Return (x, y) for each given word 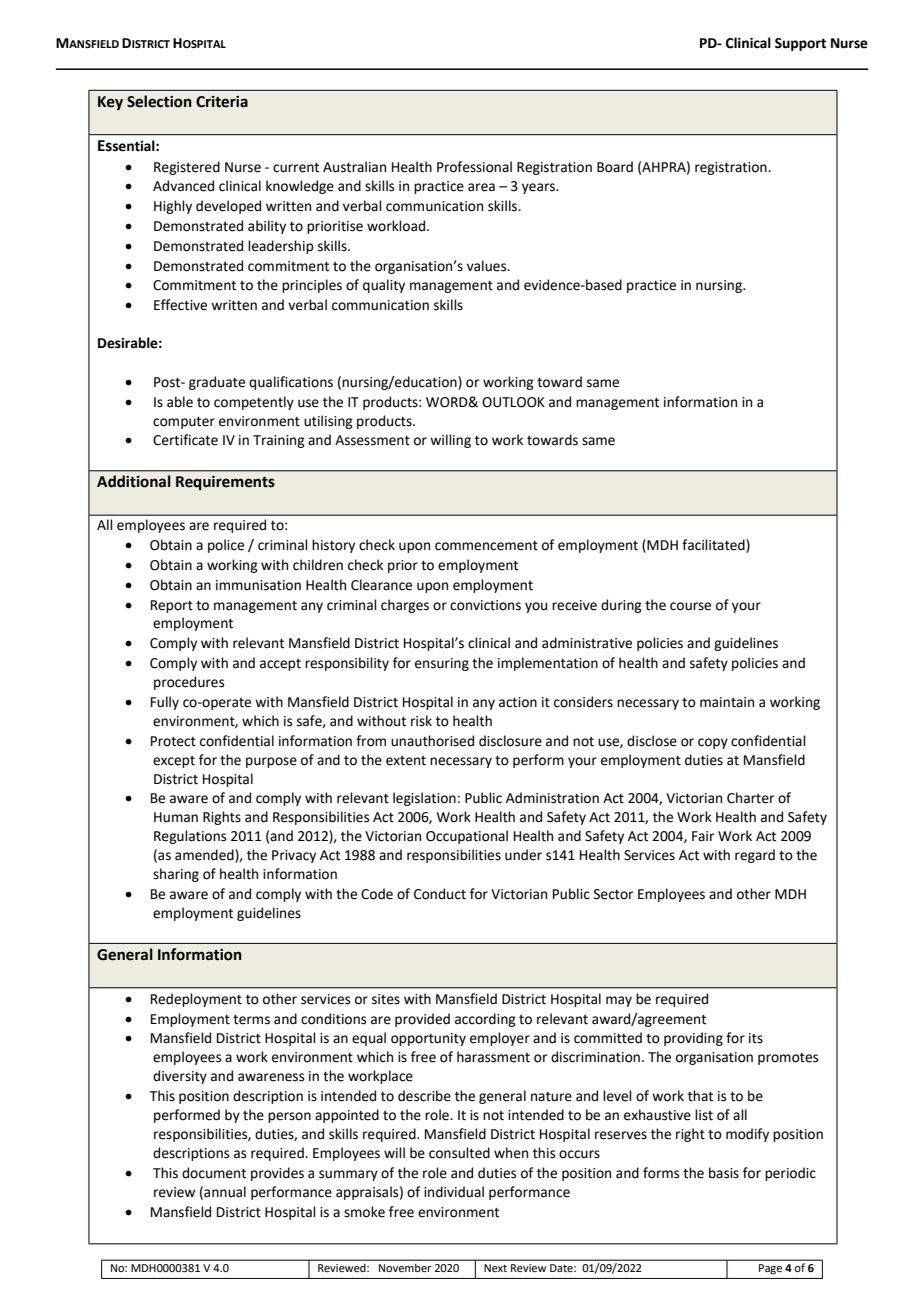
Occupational (467, 837)
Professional (474, 167)
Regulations (190, 837)
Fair (703, 836)
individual (454, 1192)
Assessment (372, 440)
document (214, 1173)
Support (800, 44)
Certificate (185, 440)
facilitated (714, 546)
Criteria (222, 102)
